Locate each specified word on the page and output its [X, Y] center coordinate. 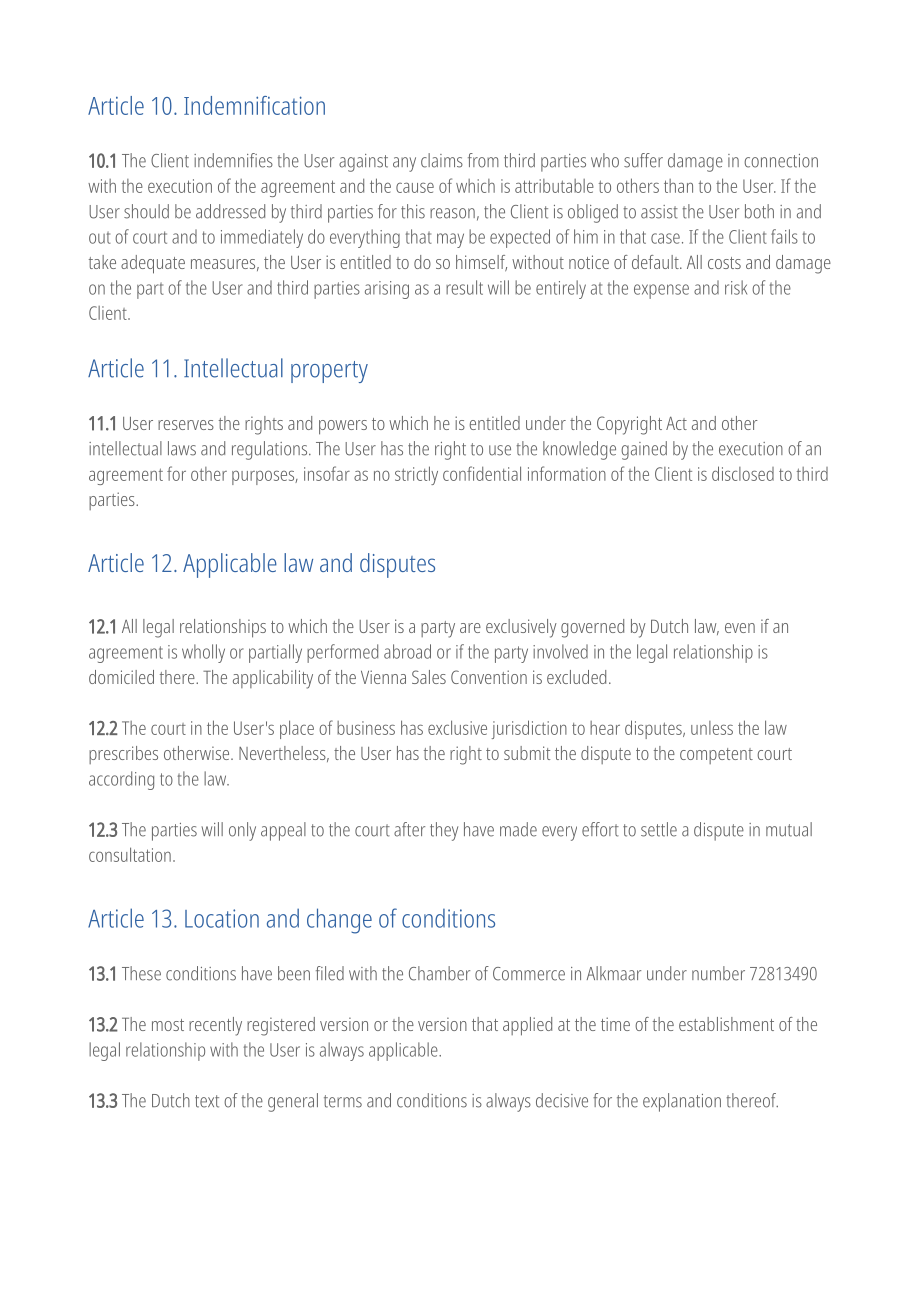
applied [527, 1026]
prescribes [123, 755]
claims [442, 160]
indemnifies [233, 160]
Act [676, 423]
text [207, 1101]
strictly [416, 475]
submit [527, 753]
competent [716, 756]
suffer [643, 160]
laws [182, 448]
